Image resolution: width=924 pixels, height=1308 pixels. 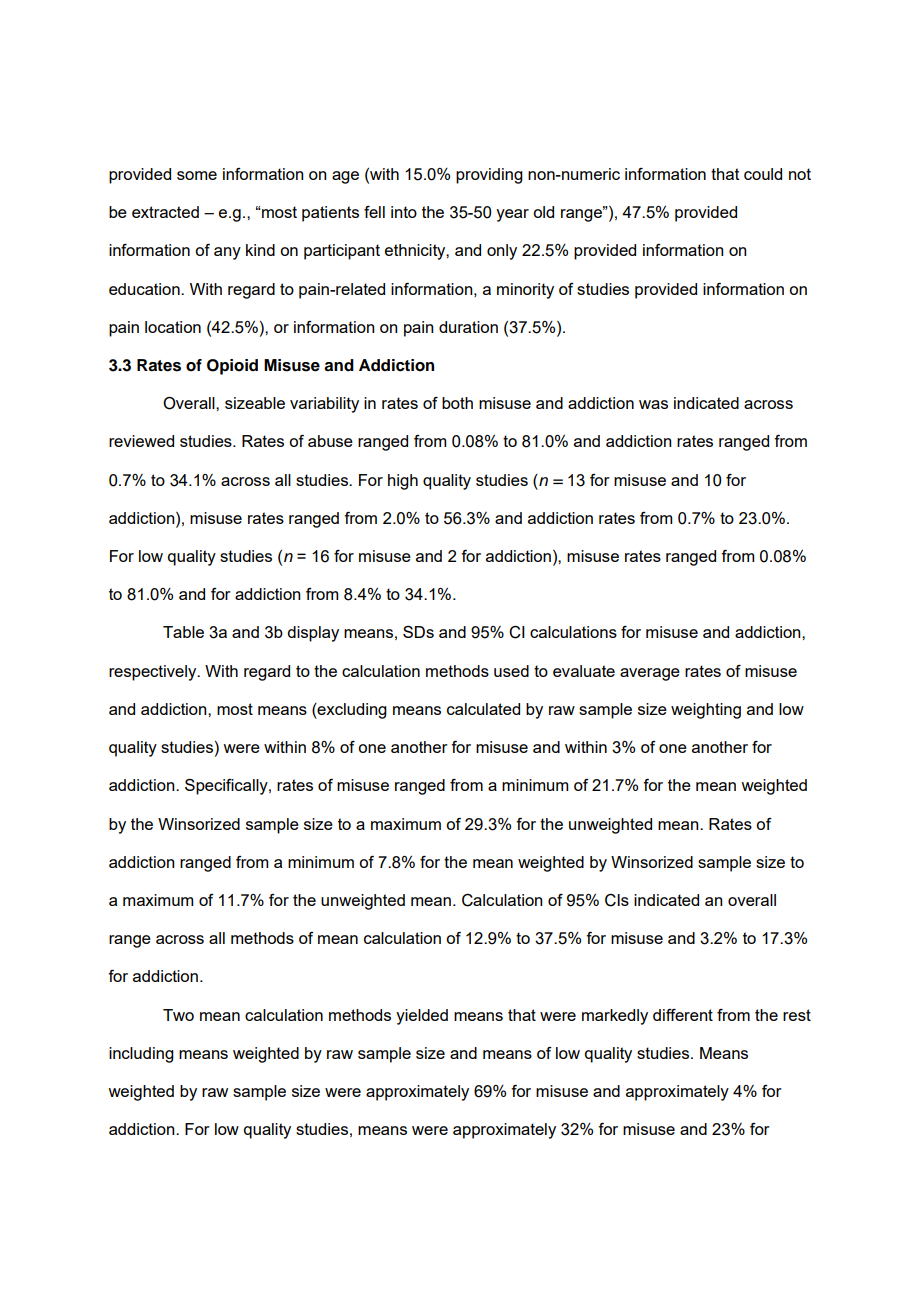 I want to click on was, so click(x=653, y=404).
